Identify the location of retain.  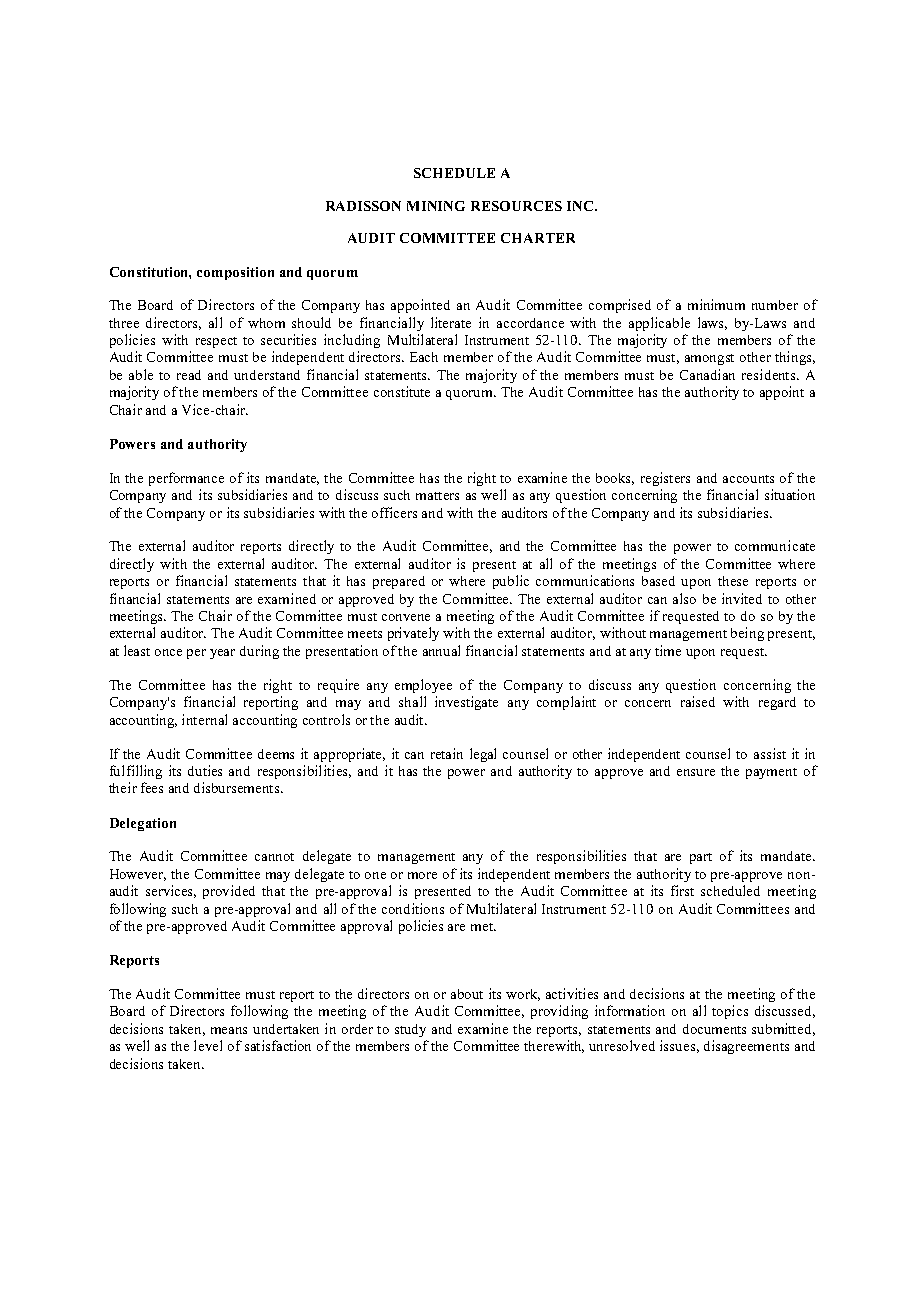
(447, 753).
